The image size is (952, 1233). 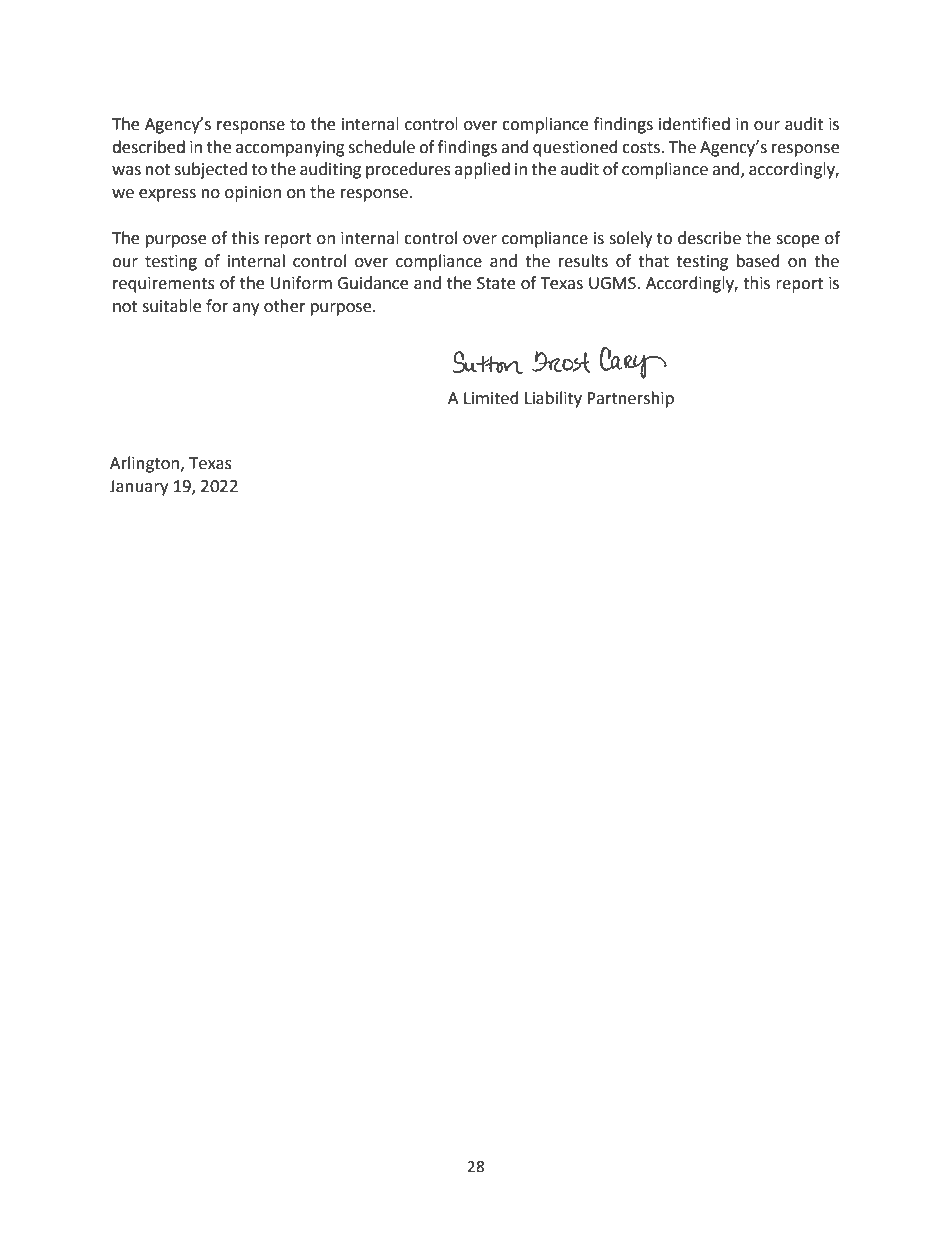 I want to click on schedule, so click(x=381, y=147).
